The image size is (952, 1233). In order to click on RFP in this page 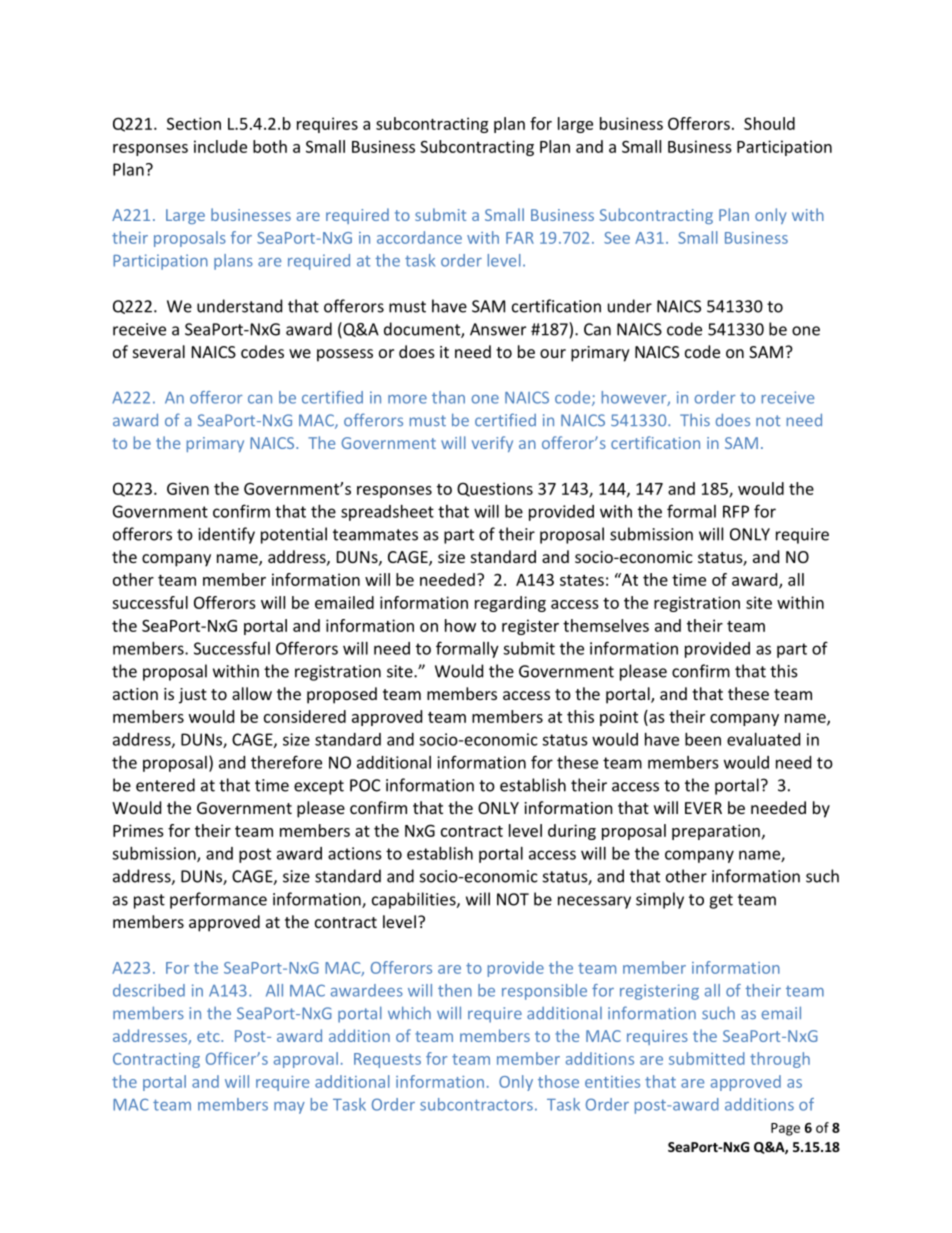, I will do `click(736, 511)`.
